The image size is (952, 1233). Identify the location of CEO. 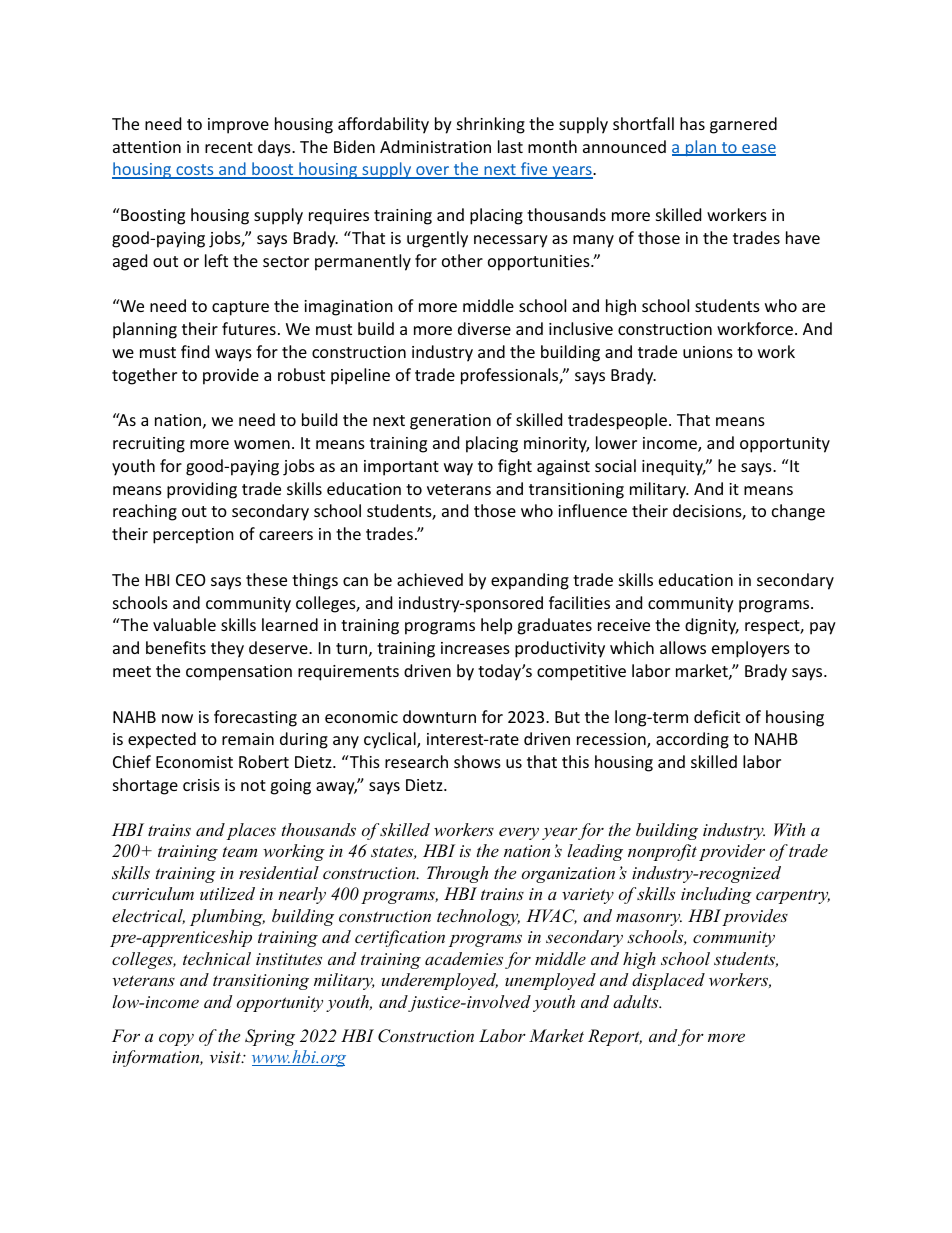
(190, 580).
